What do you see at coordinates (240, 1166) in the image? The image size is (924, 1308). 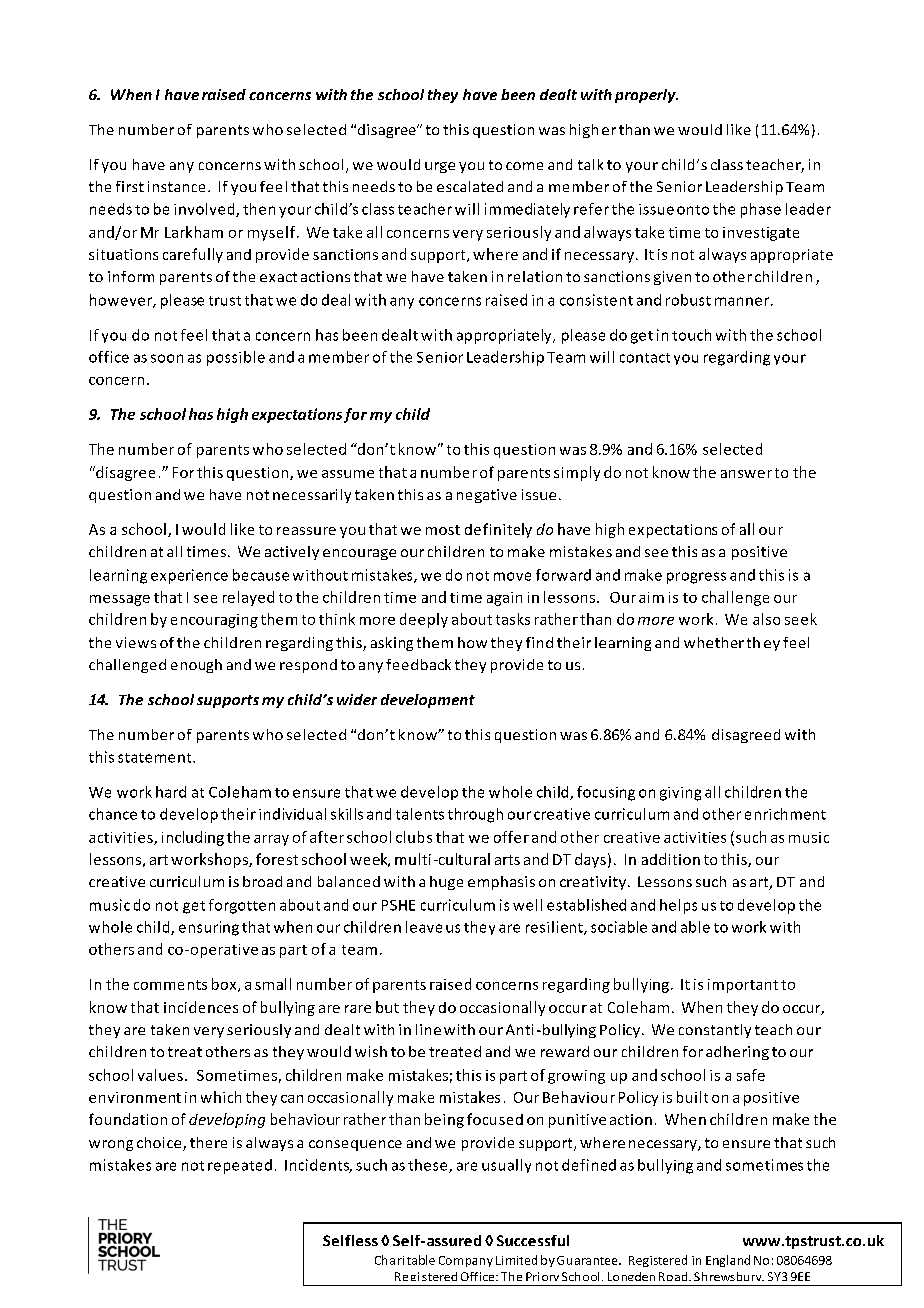 I see `repeated` at bounding box center [240, 1166].
